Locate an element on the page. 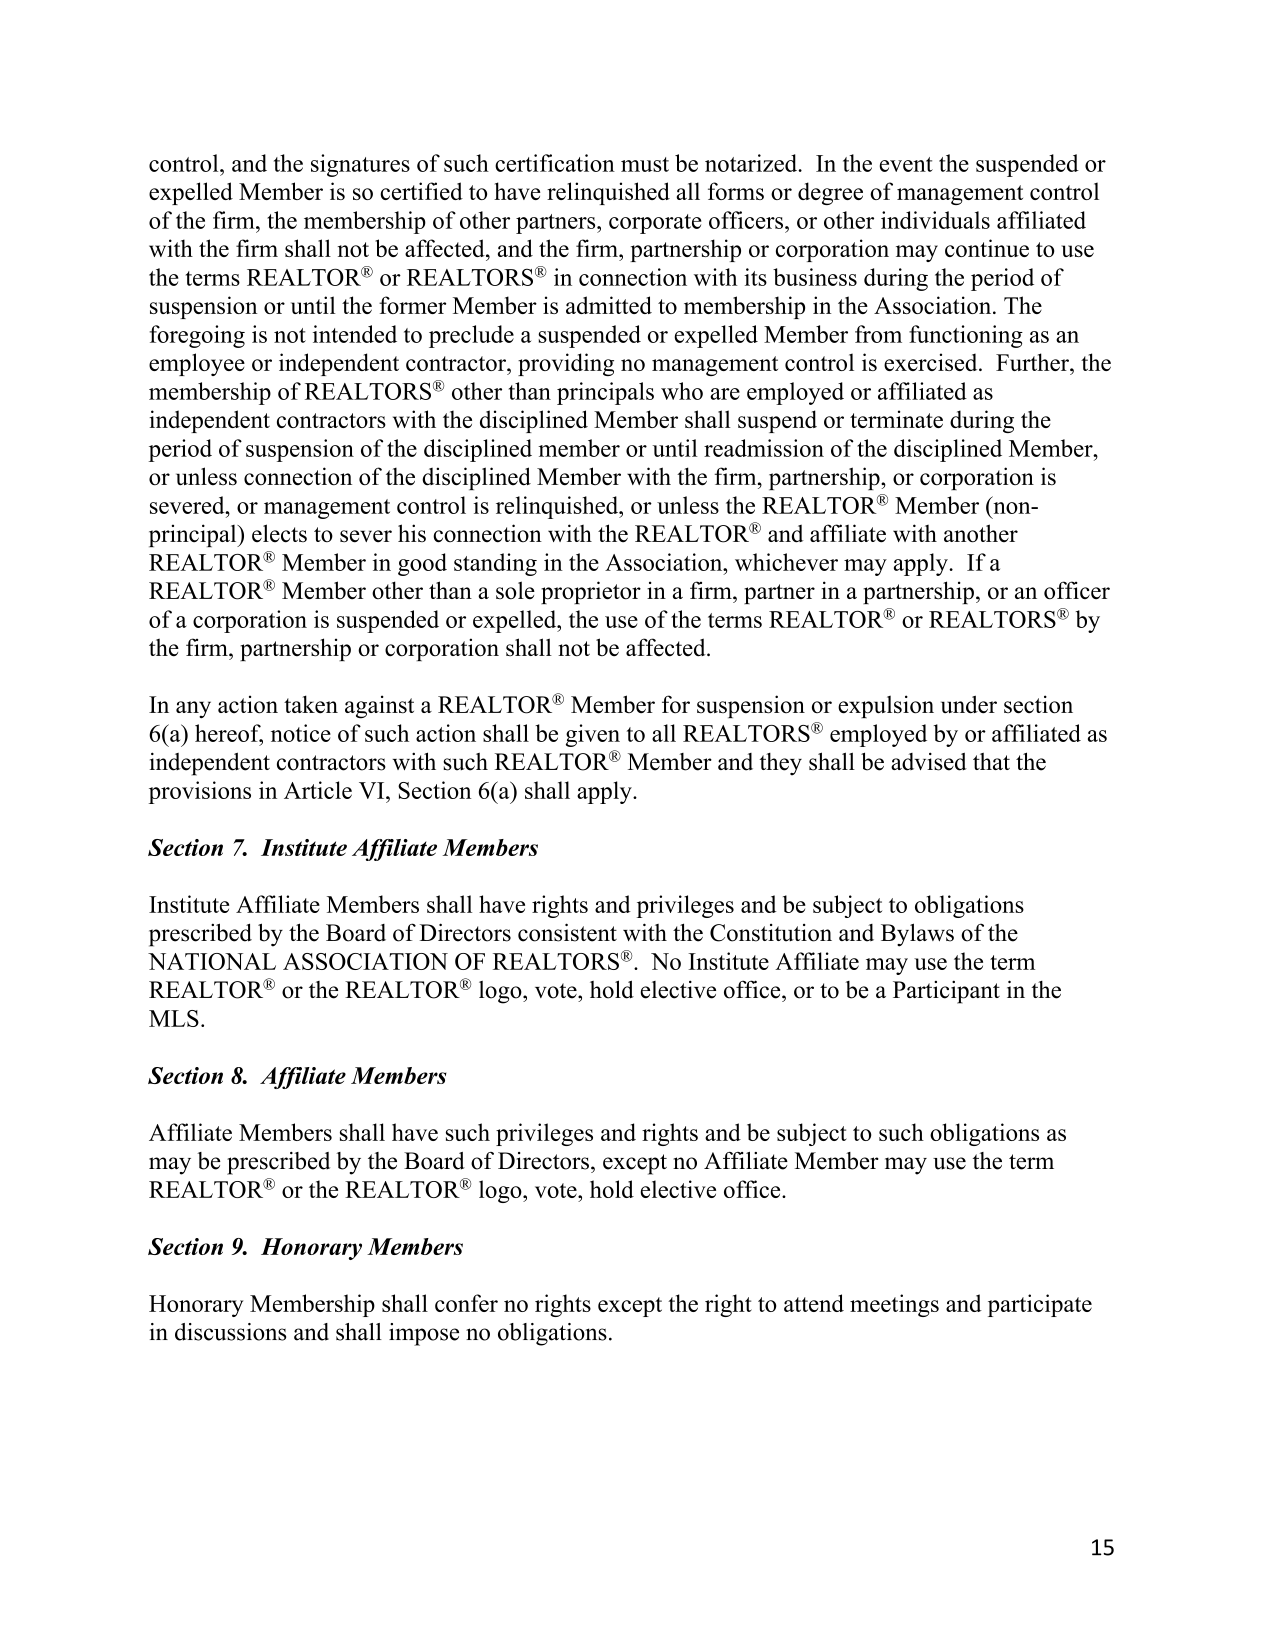  individuals is located at coordinates (935, 220).
